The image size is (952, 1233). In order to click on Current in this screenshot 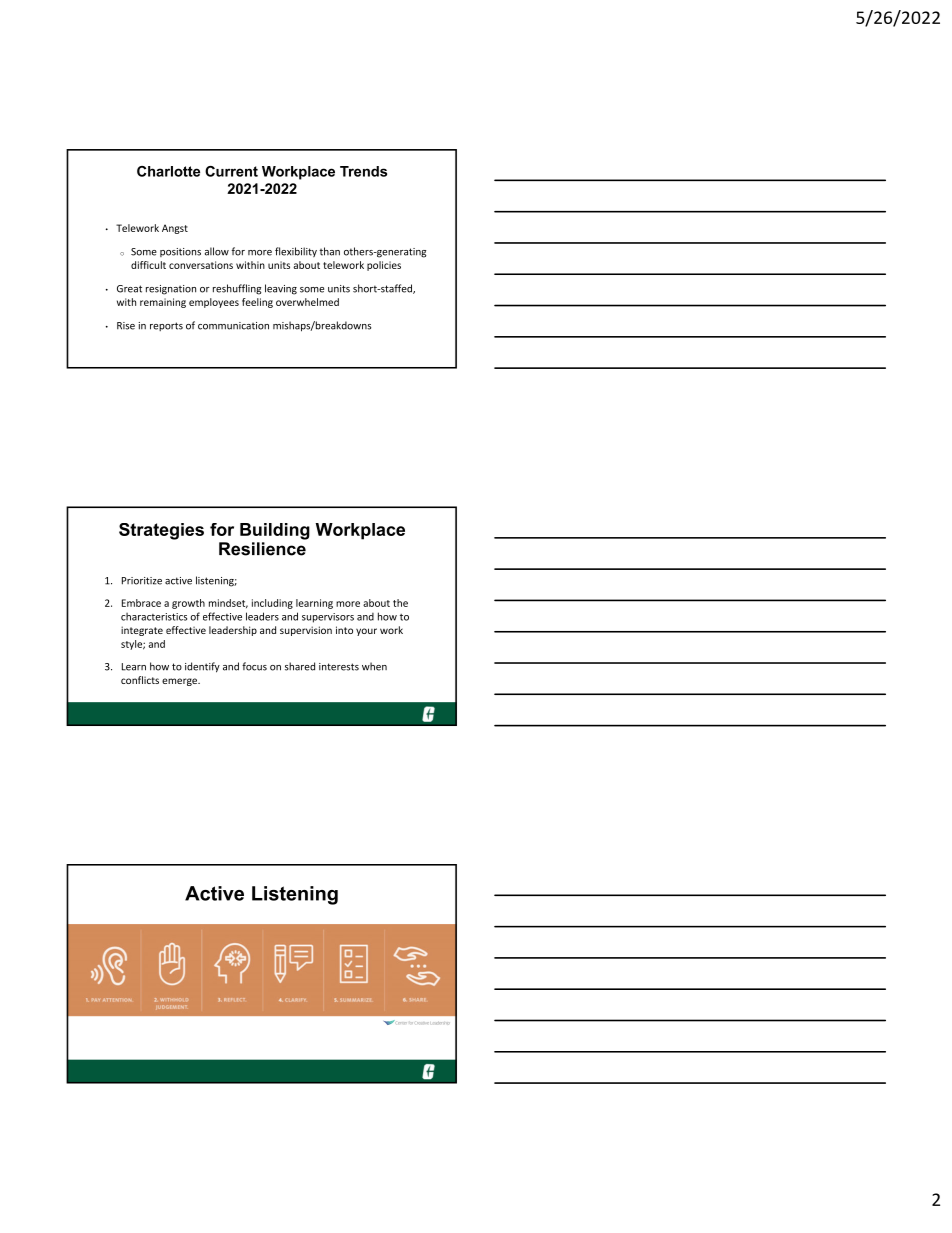, I will do `click(231, 171)`.
